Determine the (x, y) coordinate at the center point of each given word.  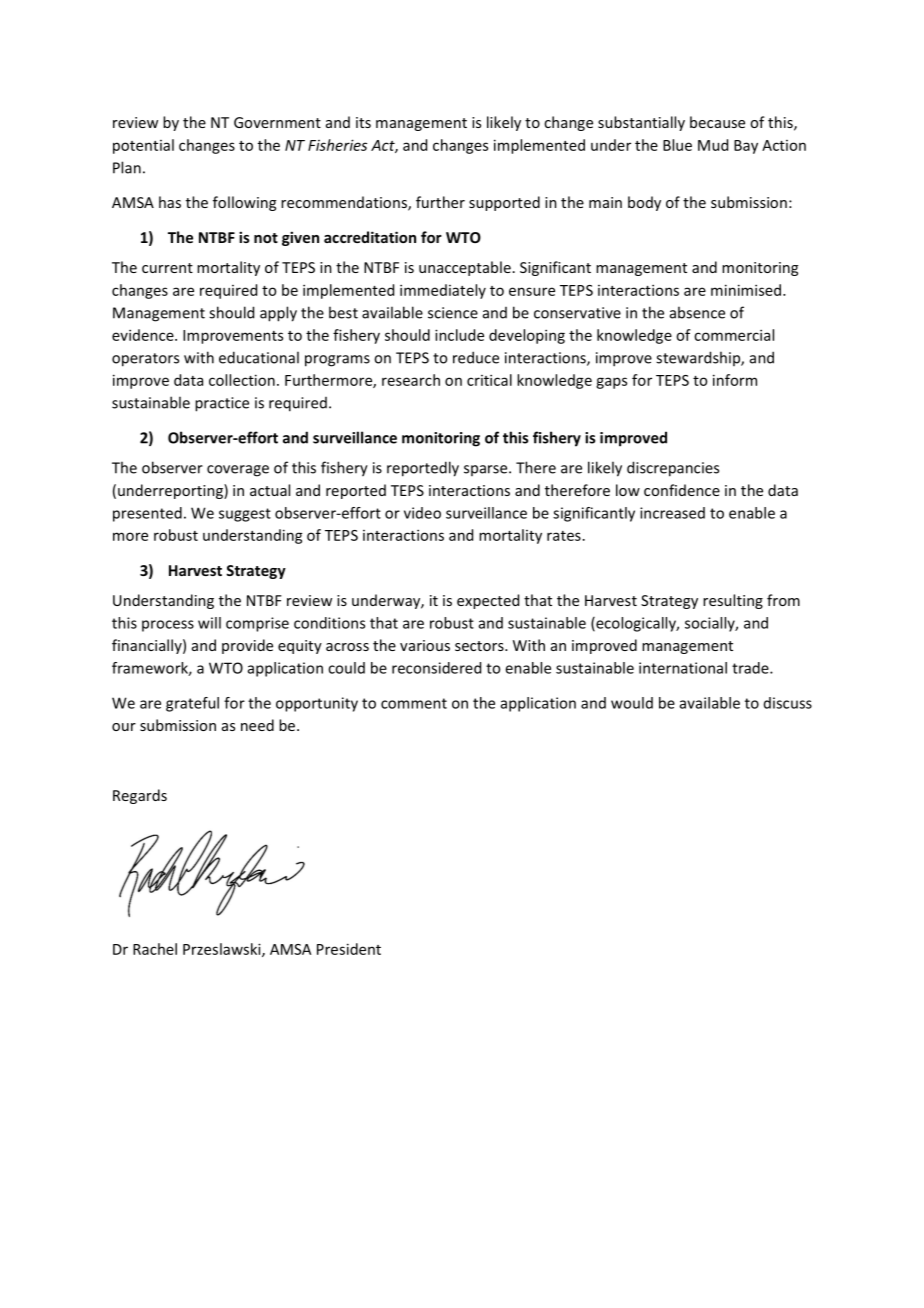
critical (489, 380)
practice (222, 404)
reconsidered (436, 668)
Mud (713, 145)
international (683, 668)
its (363, 122)
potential (143, 146)
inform (735, 380)
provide (247, 646)
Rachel (155, 949)
